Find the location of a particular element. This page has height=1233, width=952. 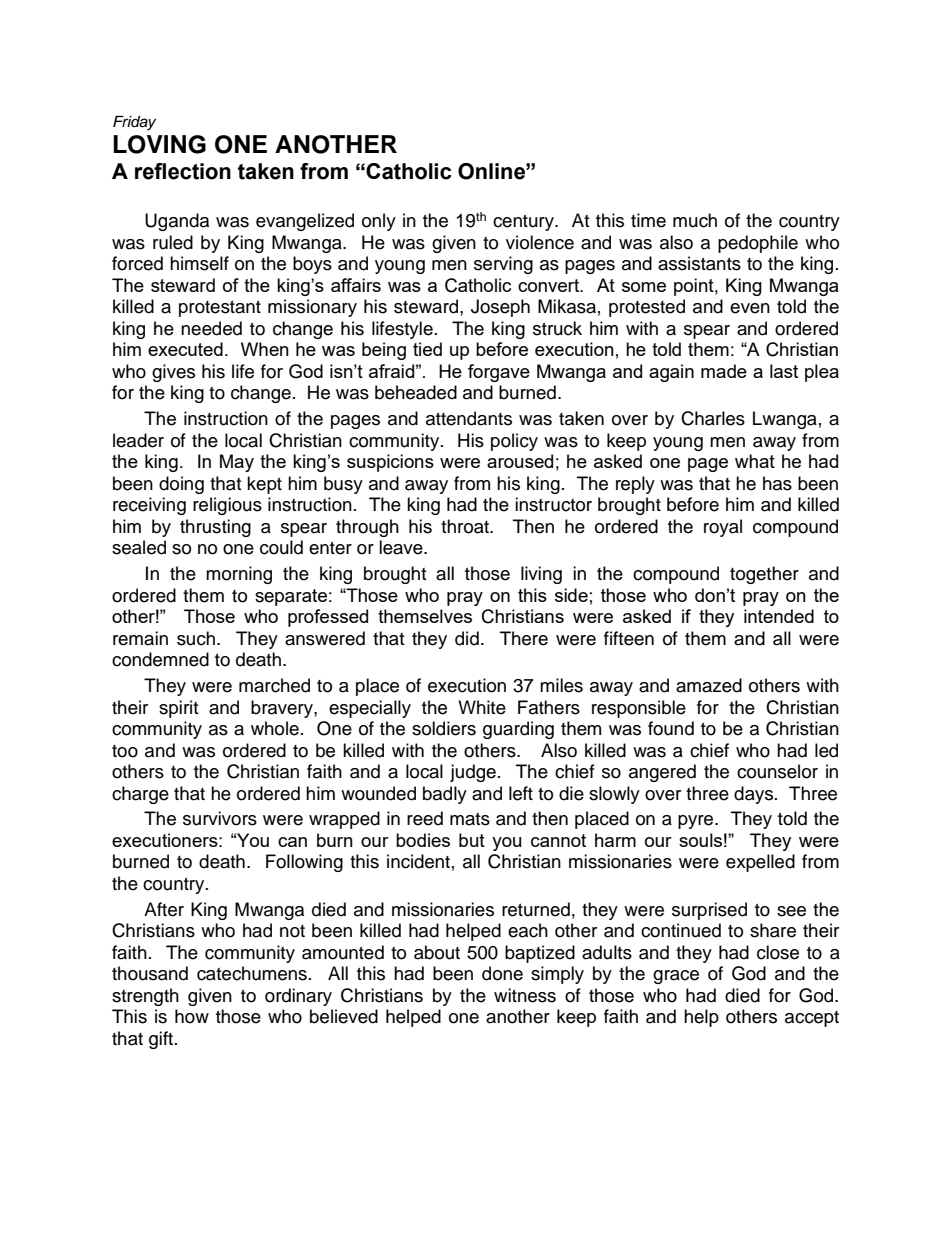

accept is located at coordinates (812, 1019).
